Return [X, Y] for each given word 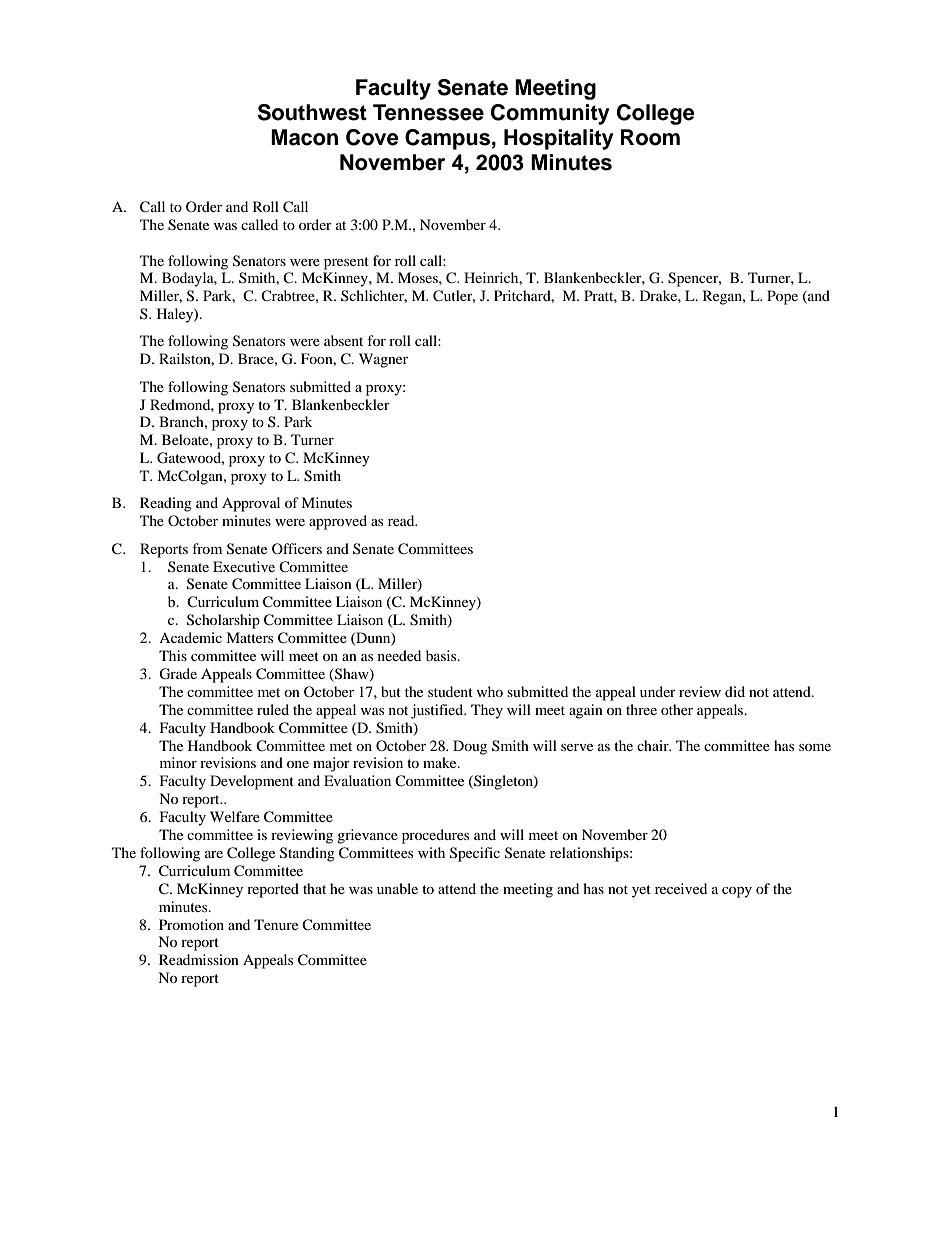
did [735, 691]
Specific [475, 854]
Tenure [276, 924]
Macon [304, 137]
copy [737, 892]
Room [650, 137]
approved [338, 522]
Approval [251, 504]
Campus [447, 139]
